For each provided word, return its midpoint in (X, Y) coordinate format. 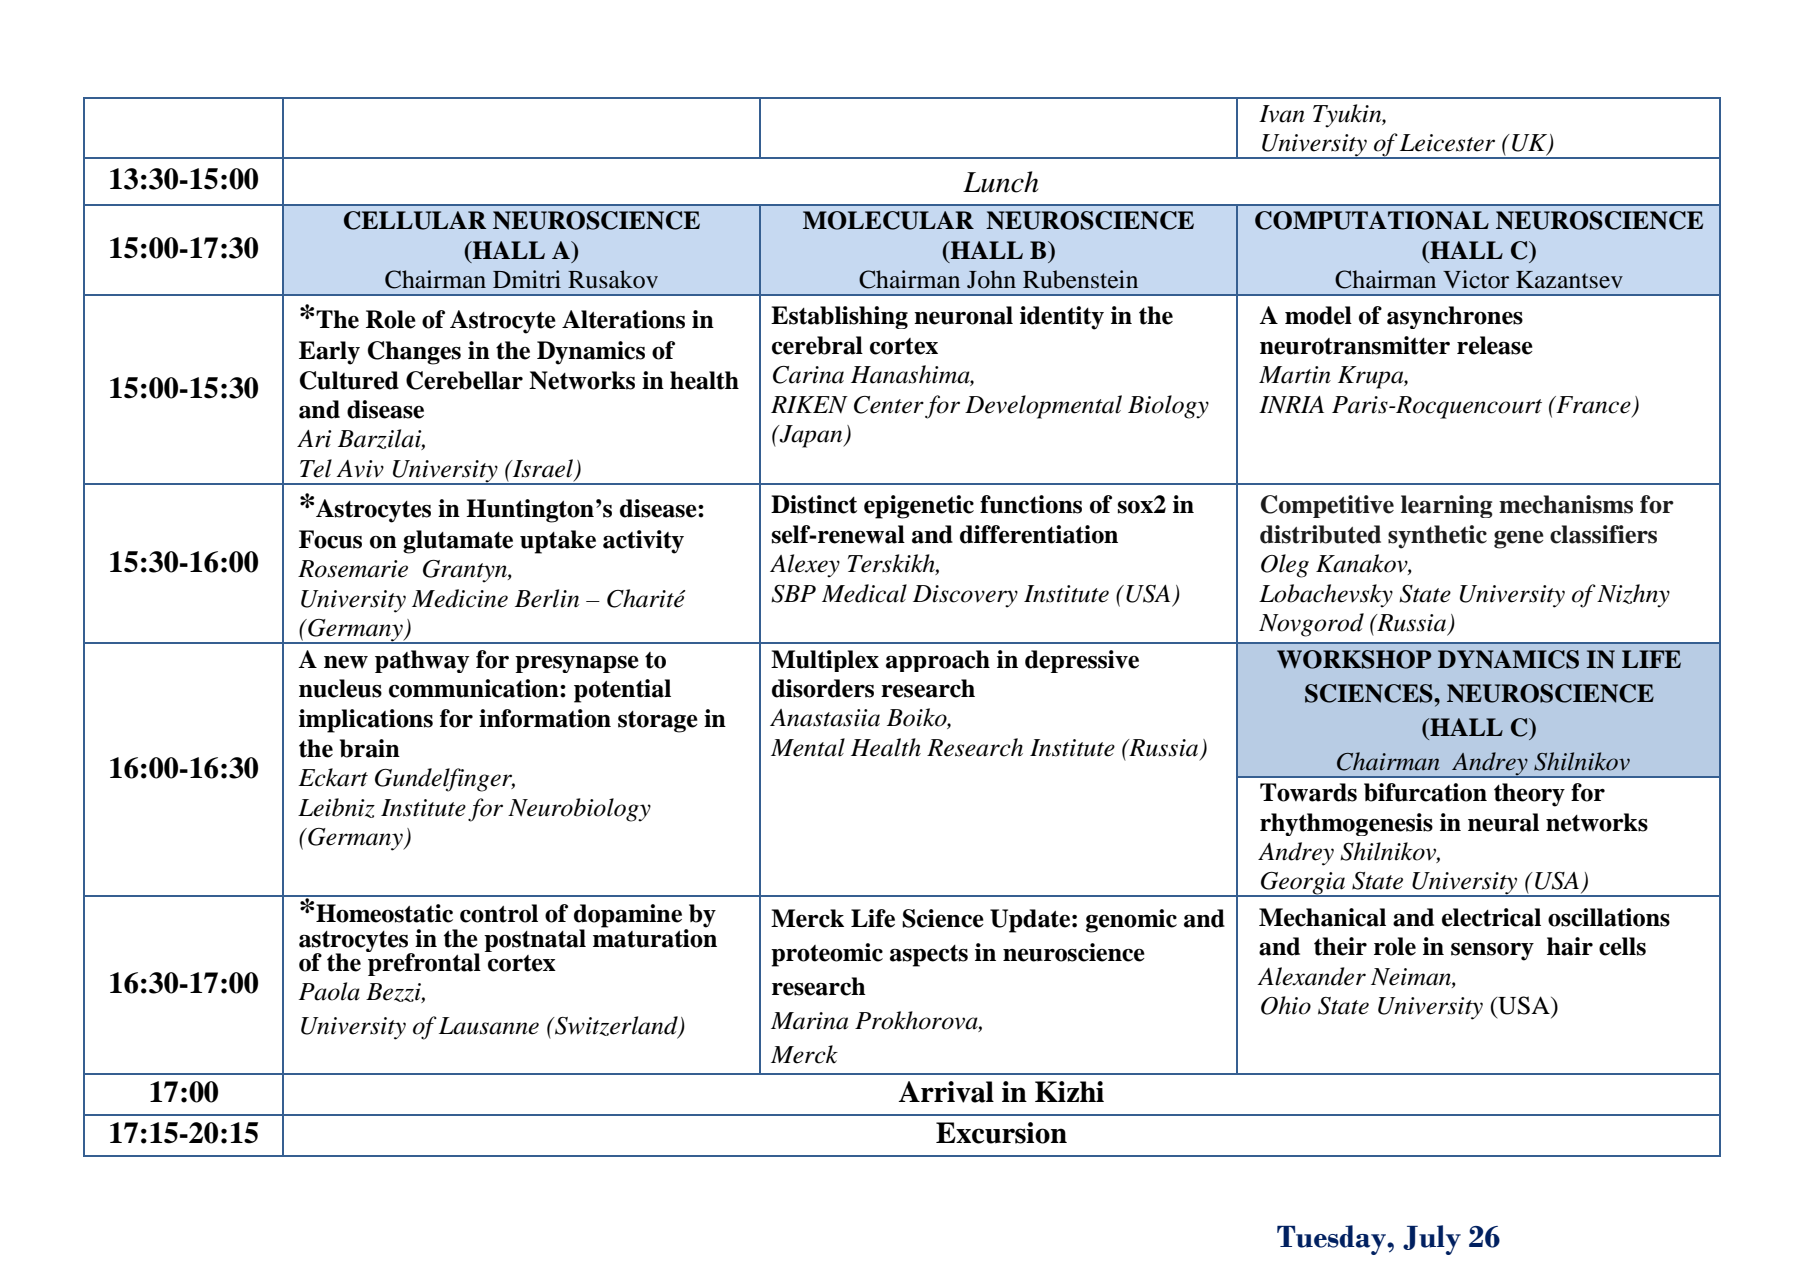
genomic (1131, 921)
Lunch (1000, 182)
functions (1031, 504)
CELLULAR (415, 220)
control (499, 913)
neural (1503, 822)
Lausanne (489, 1026)
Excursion (1001, 1133)
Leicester (1447, 143)
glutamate (458, 542)
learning (1447, 506)
